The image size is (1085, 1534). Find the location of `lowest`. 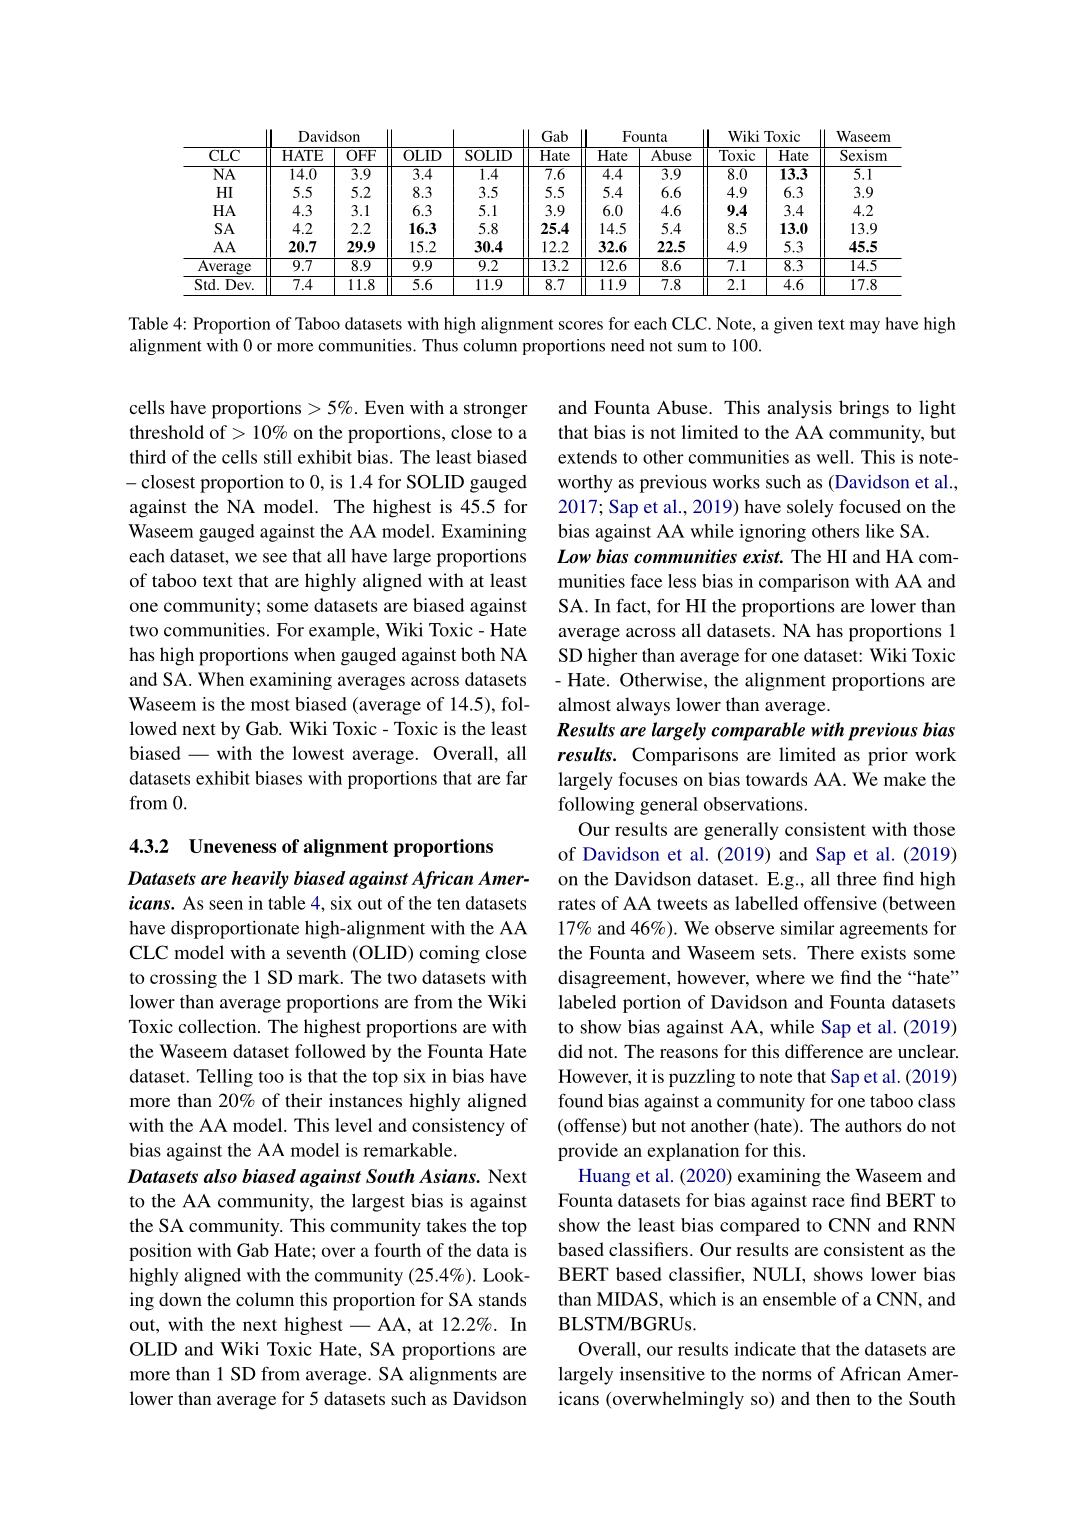

lowest is located at coordinates (318, 753).
